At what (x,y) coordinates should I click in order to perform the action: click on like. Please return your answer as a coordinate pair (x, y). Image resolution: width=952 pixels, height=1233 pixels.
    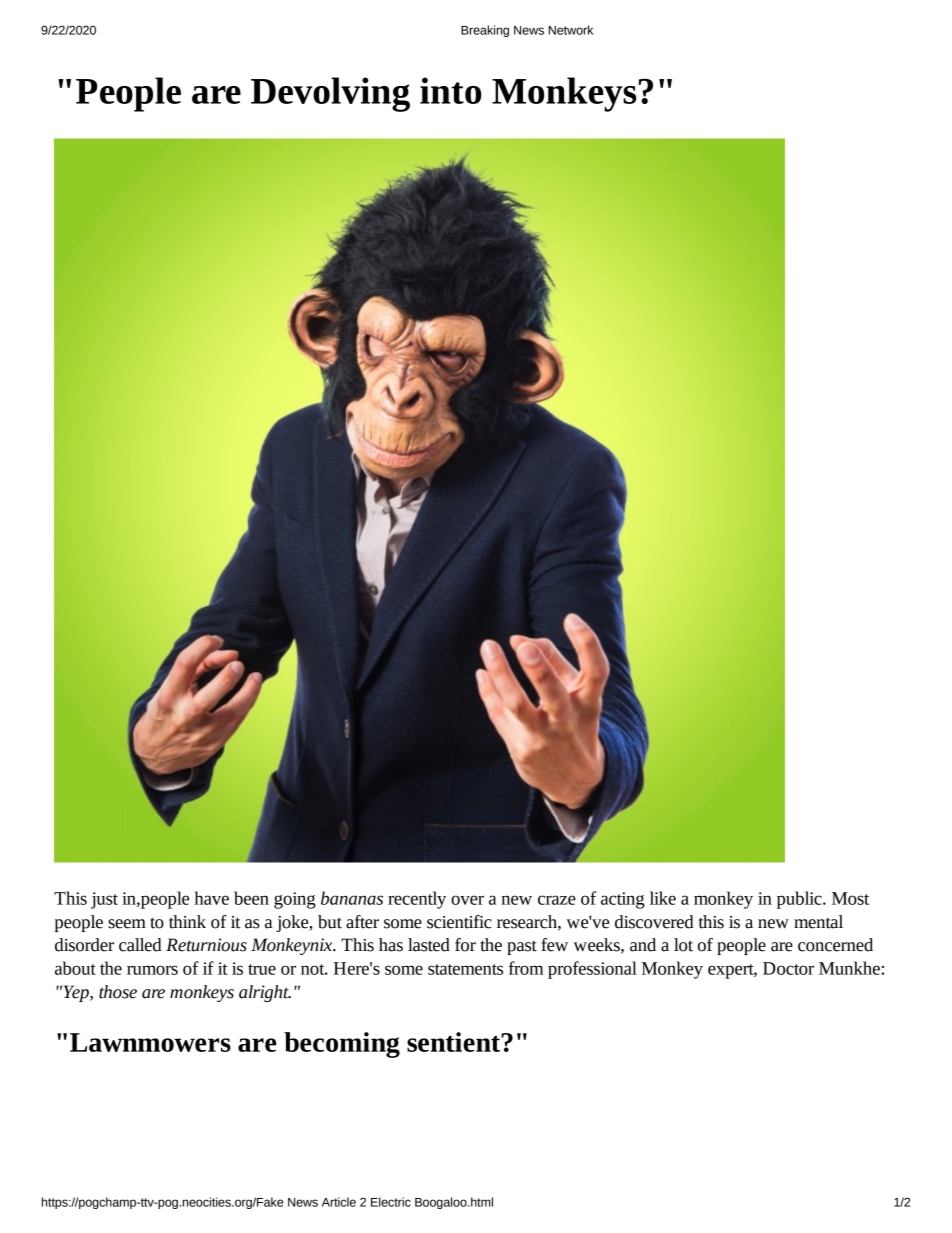
    Looking at the image, I should click on (663, 898).
